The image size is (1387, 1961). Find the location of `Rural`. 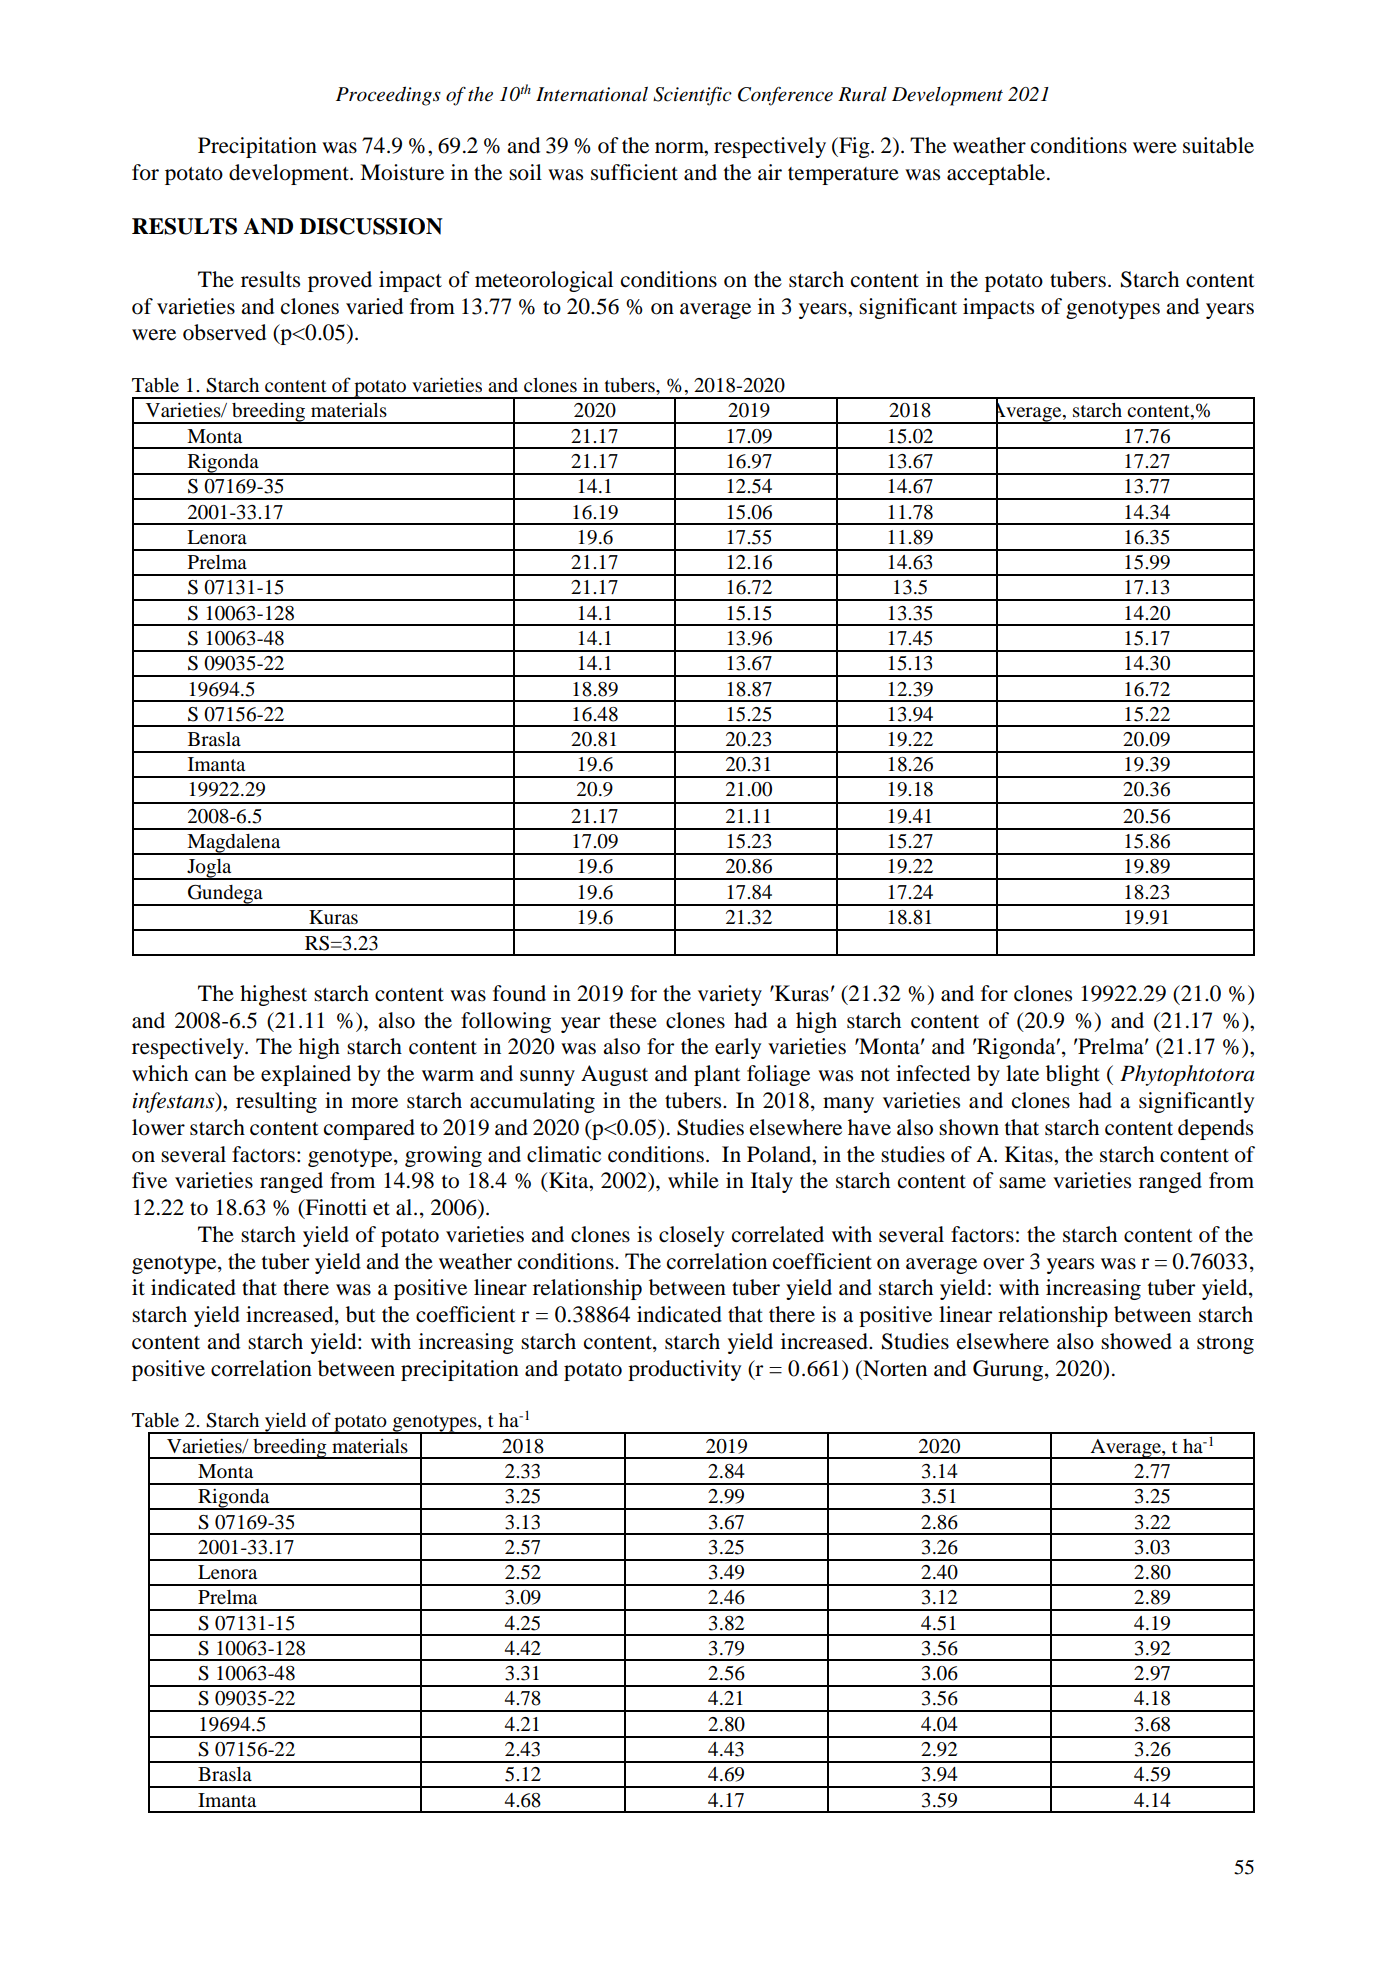

Rural is located at coordinates (862, 94).
